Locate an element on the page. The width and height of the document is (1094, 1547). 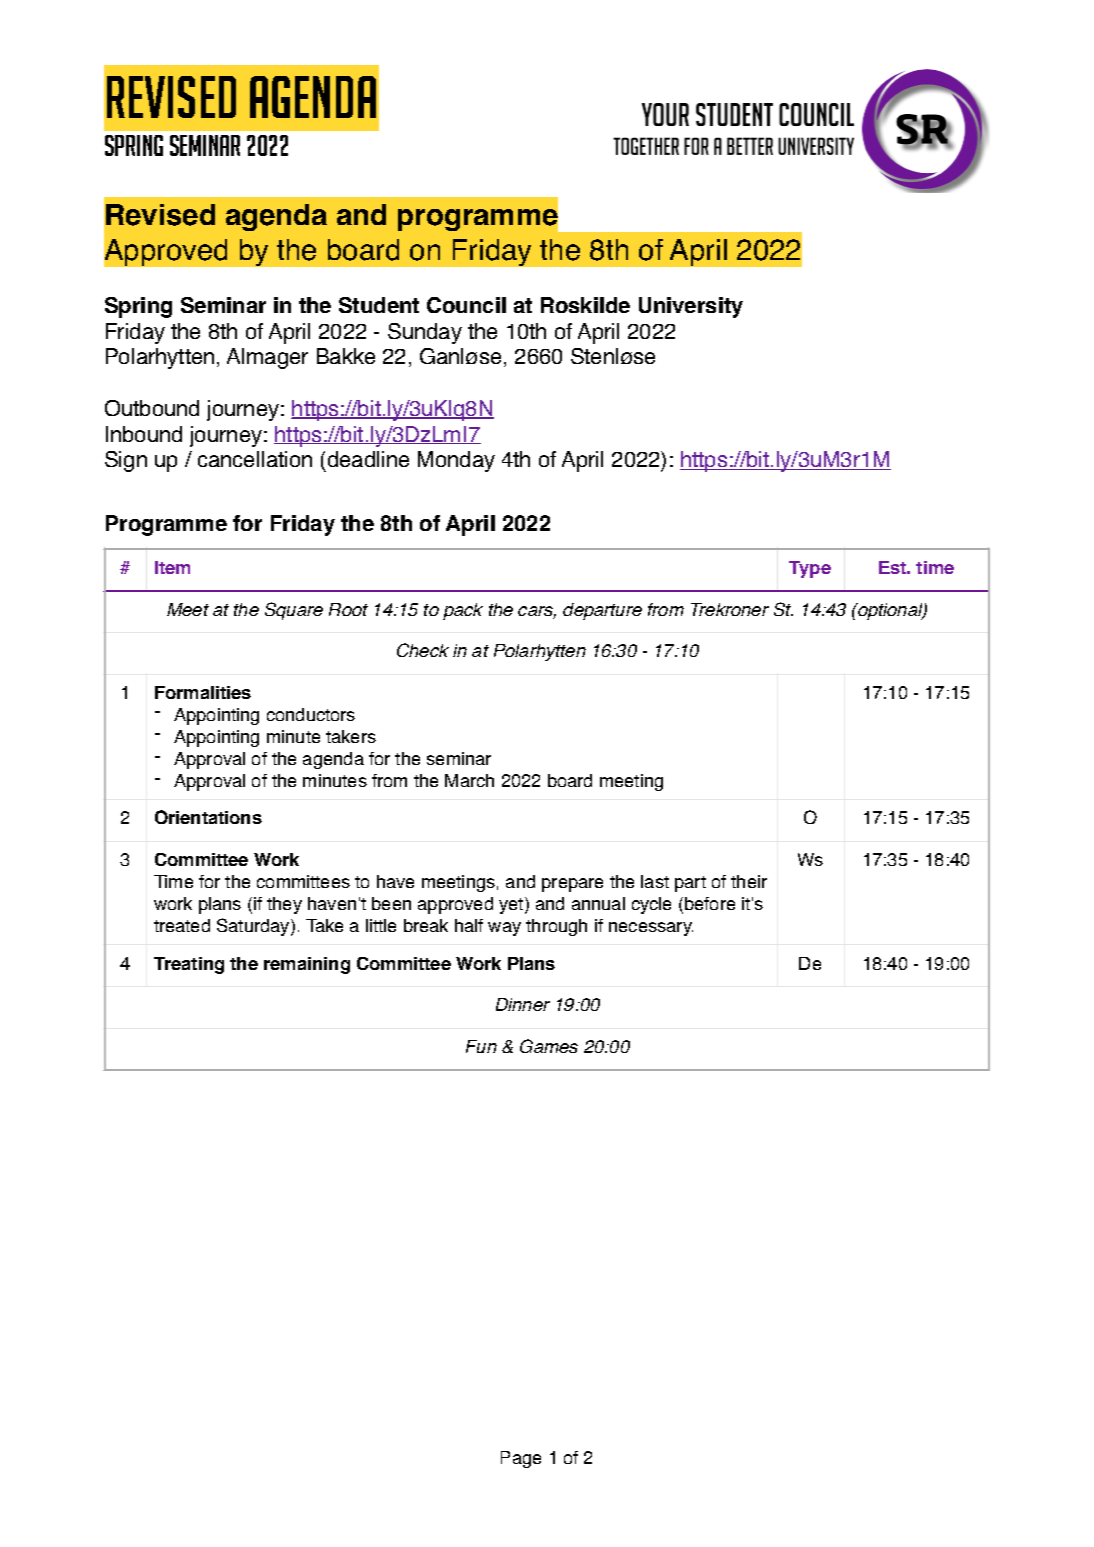
University is located at coordinates (691, 307).
